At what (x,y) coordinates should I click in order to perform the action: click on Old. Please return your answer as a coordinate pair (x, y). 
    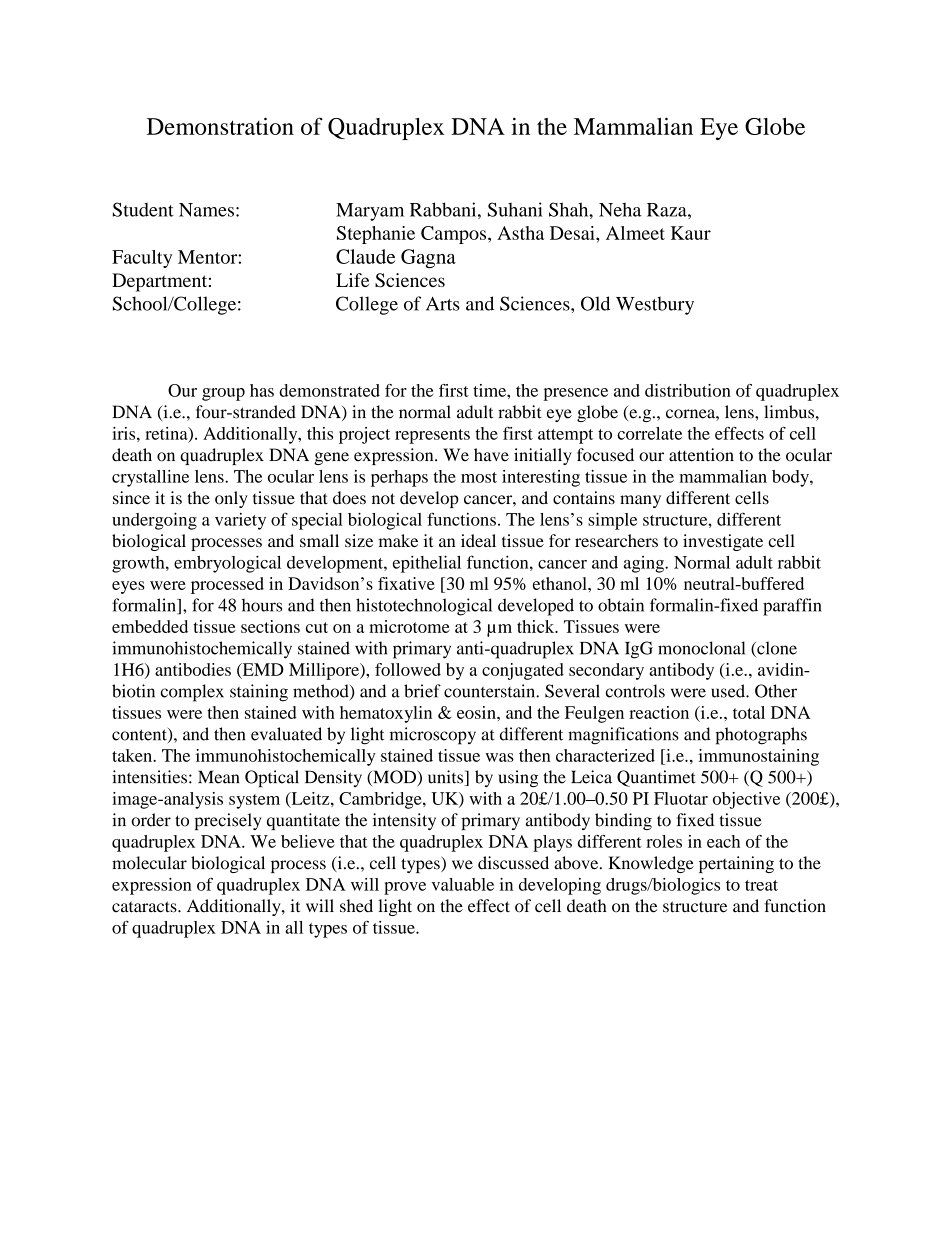
    Looking at the image, I should click on (595, 303).
